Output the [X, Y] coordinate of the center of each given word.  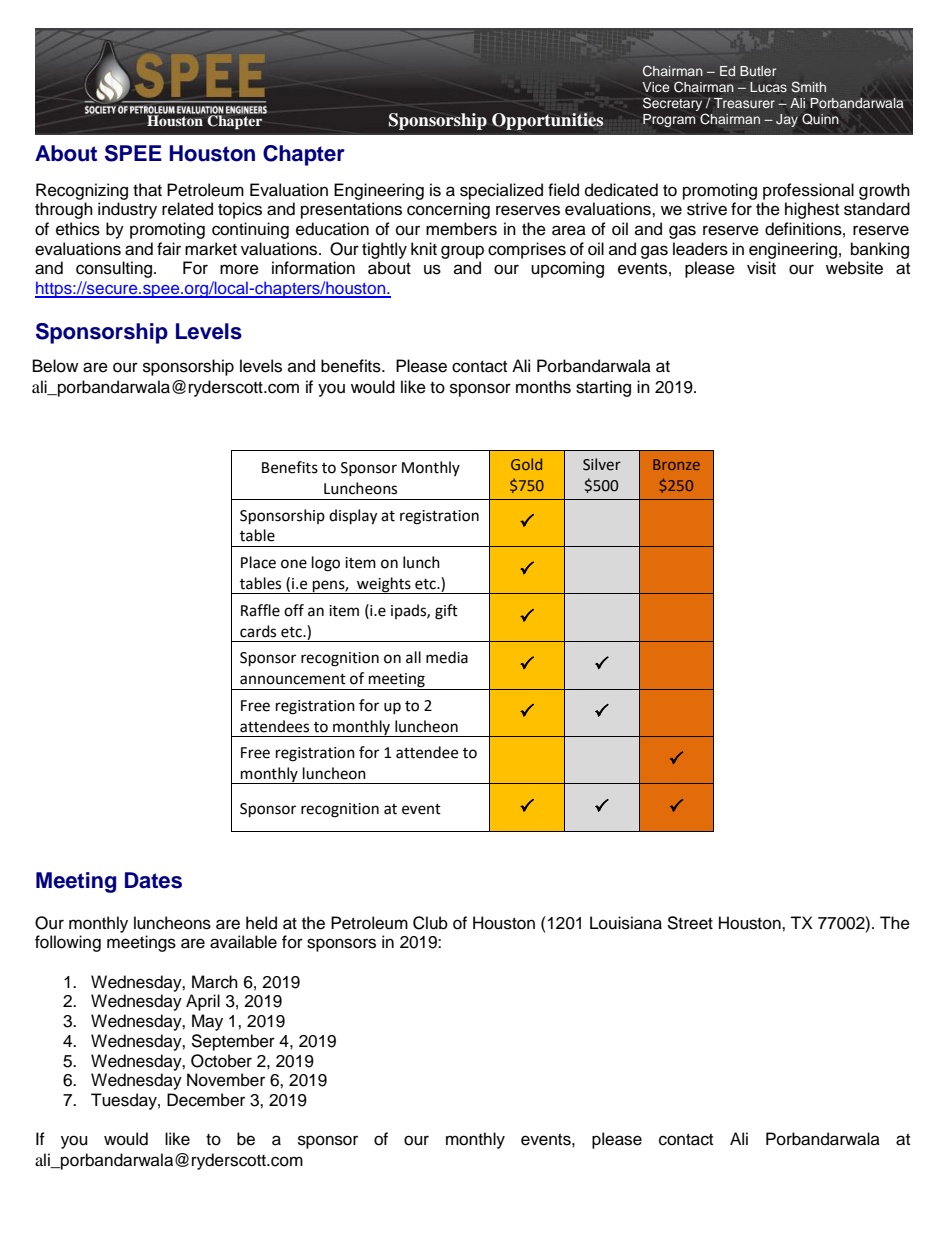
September [233, 1042]
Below [55, 366]
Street [690, 923]
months [543, 387]
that [147, 190]
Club [430, 923]
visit [761, 268]
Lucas [768, 87]
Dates [153, 880]
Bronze [676, 464]
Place [258, 562]
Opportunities [548, 121]
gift [446, 612]
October [221, 1061]
